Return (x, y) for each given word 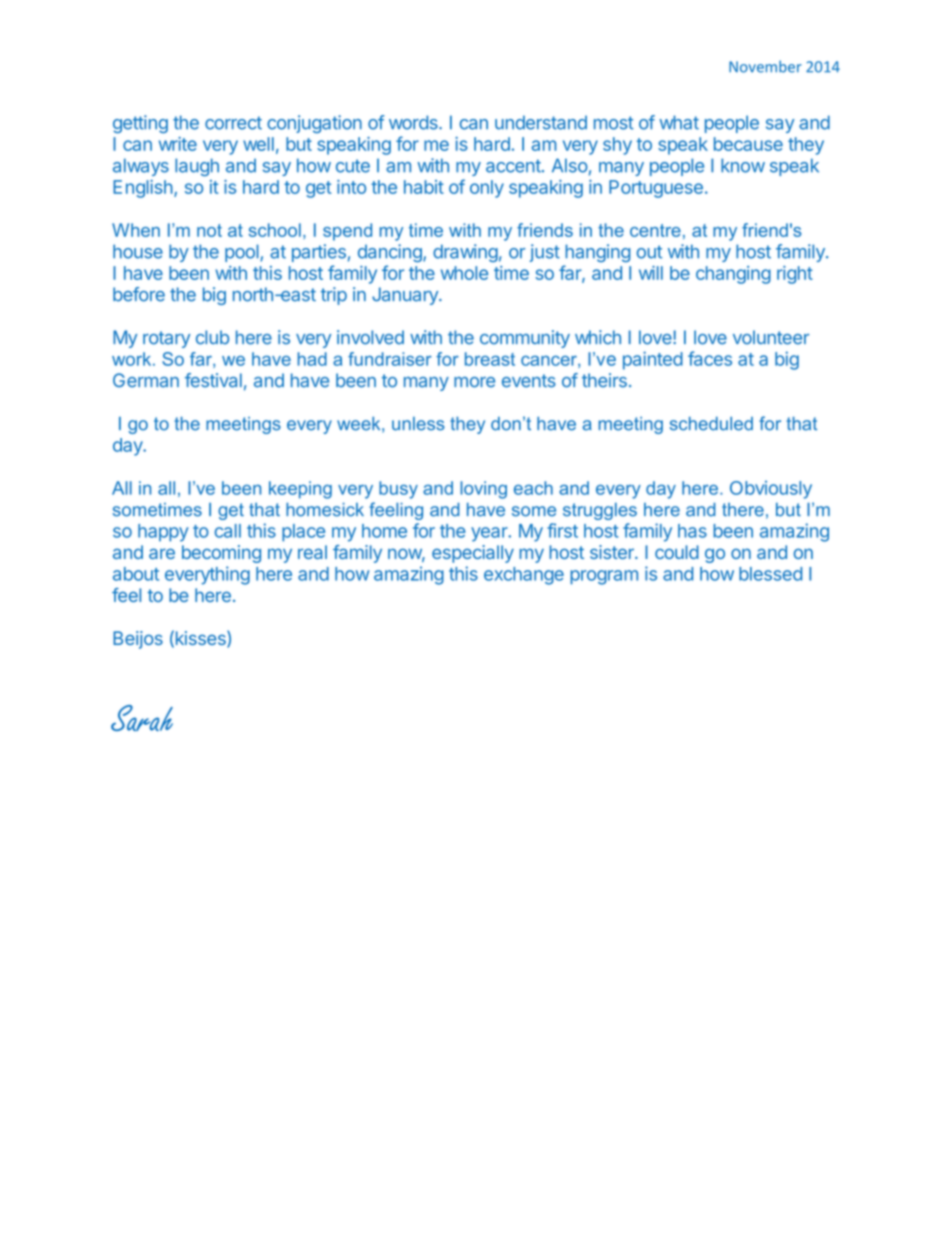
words (414, 122)
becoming (221, 554)
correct (233, 123)
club (212, 337)
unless (418, 424)
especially (473, 554)
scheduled (711, 424)
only (487, 189)
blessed (770, 574)
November (765, 66)
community (525, 339)
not (209, 230)
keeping (300, 490)
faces (710, 358)
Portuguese (656, 189)
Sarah (142, 718)
